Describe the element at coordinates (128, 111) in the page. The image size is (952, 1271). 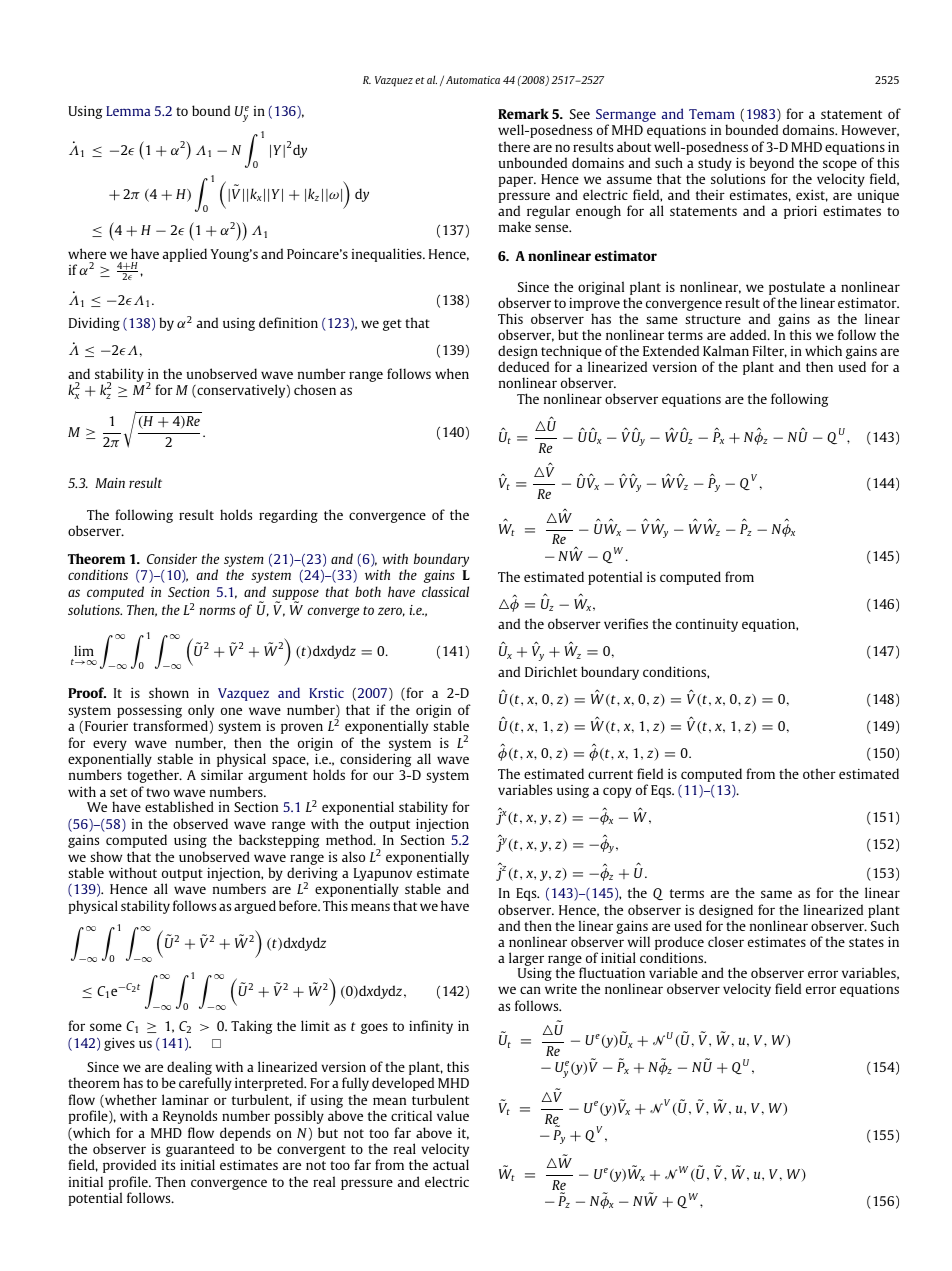
I see `Lemma` at that location.
